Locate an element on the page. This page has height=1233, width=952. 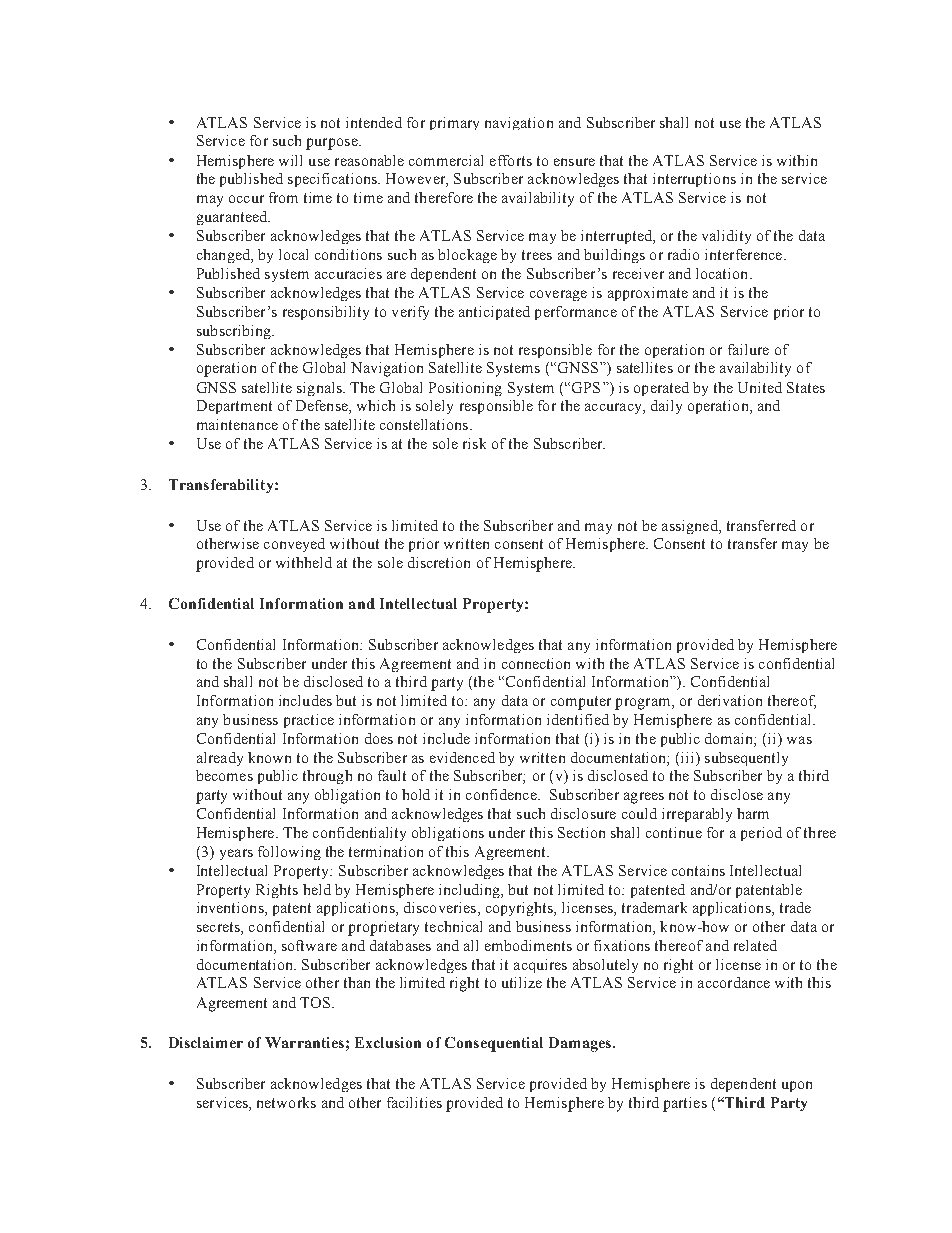
derivation is located at coordinates (730, 700).
